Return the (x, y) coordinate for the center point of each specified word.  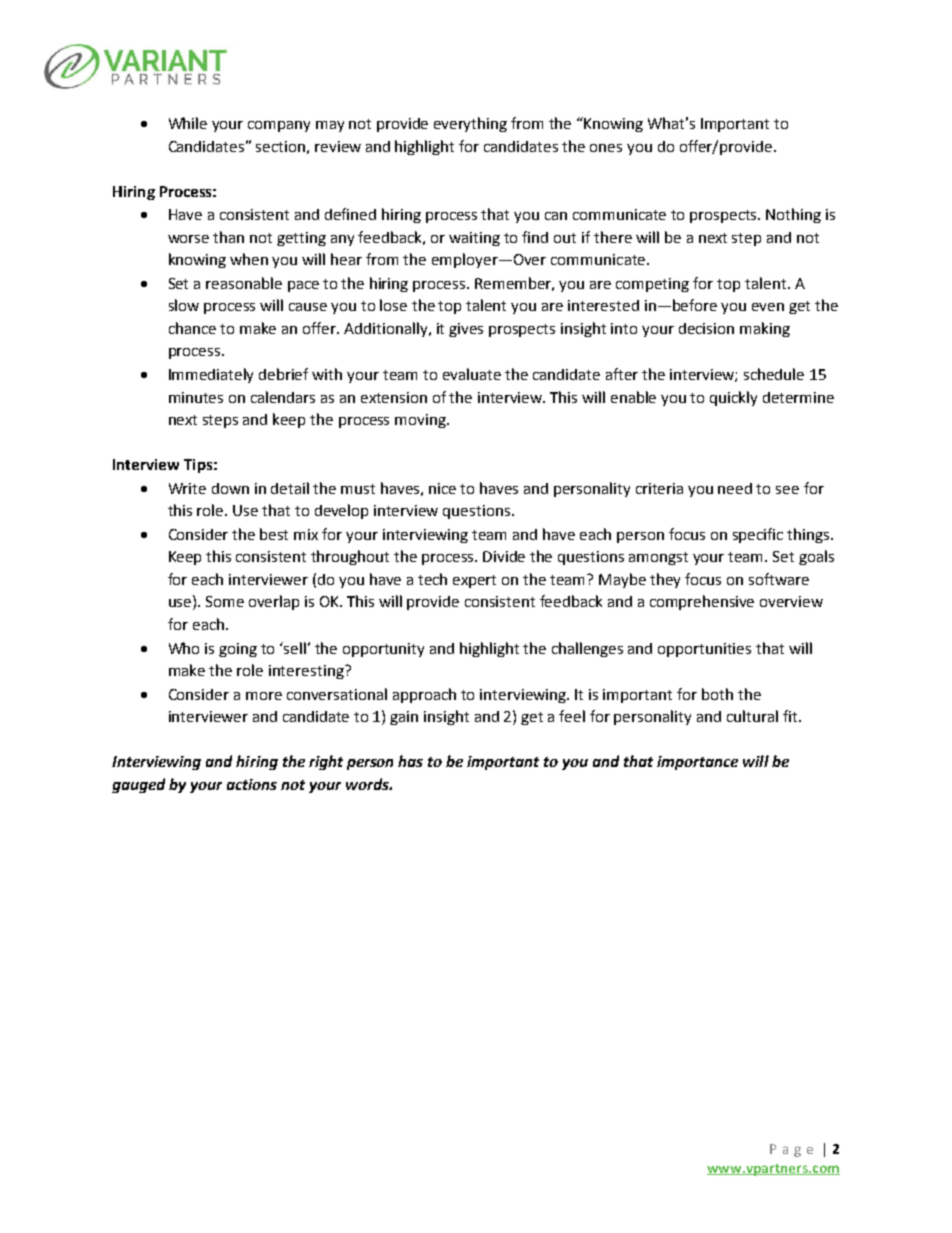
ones (606, 148)
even (768, 307)
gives (466, 330)
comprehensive (702, 602)
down (230, 488)
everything (470, 124)
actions (252, 784)
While (188, 123)
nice (442, 488)
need (735, 488)
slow (184, 305)
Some (225, 601)
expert (474, 581)
